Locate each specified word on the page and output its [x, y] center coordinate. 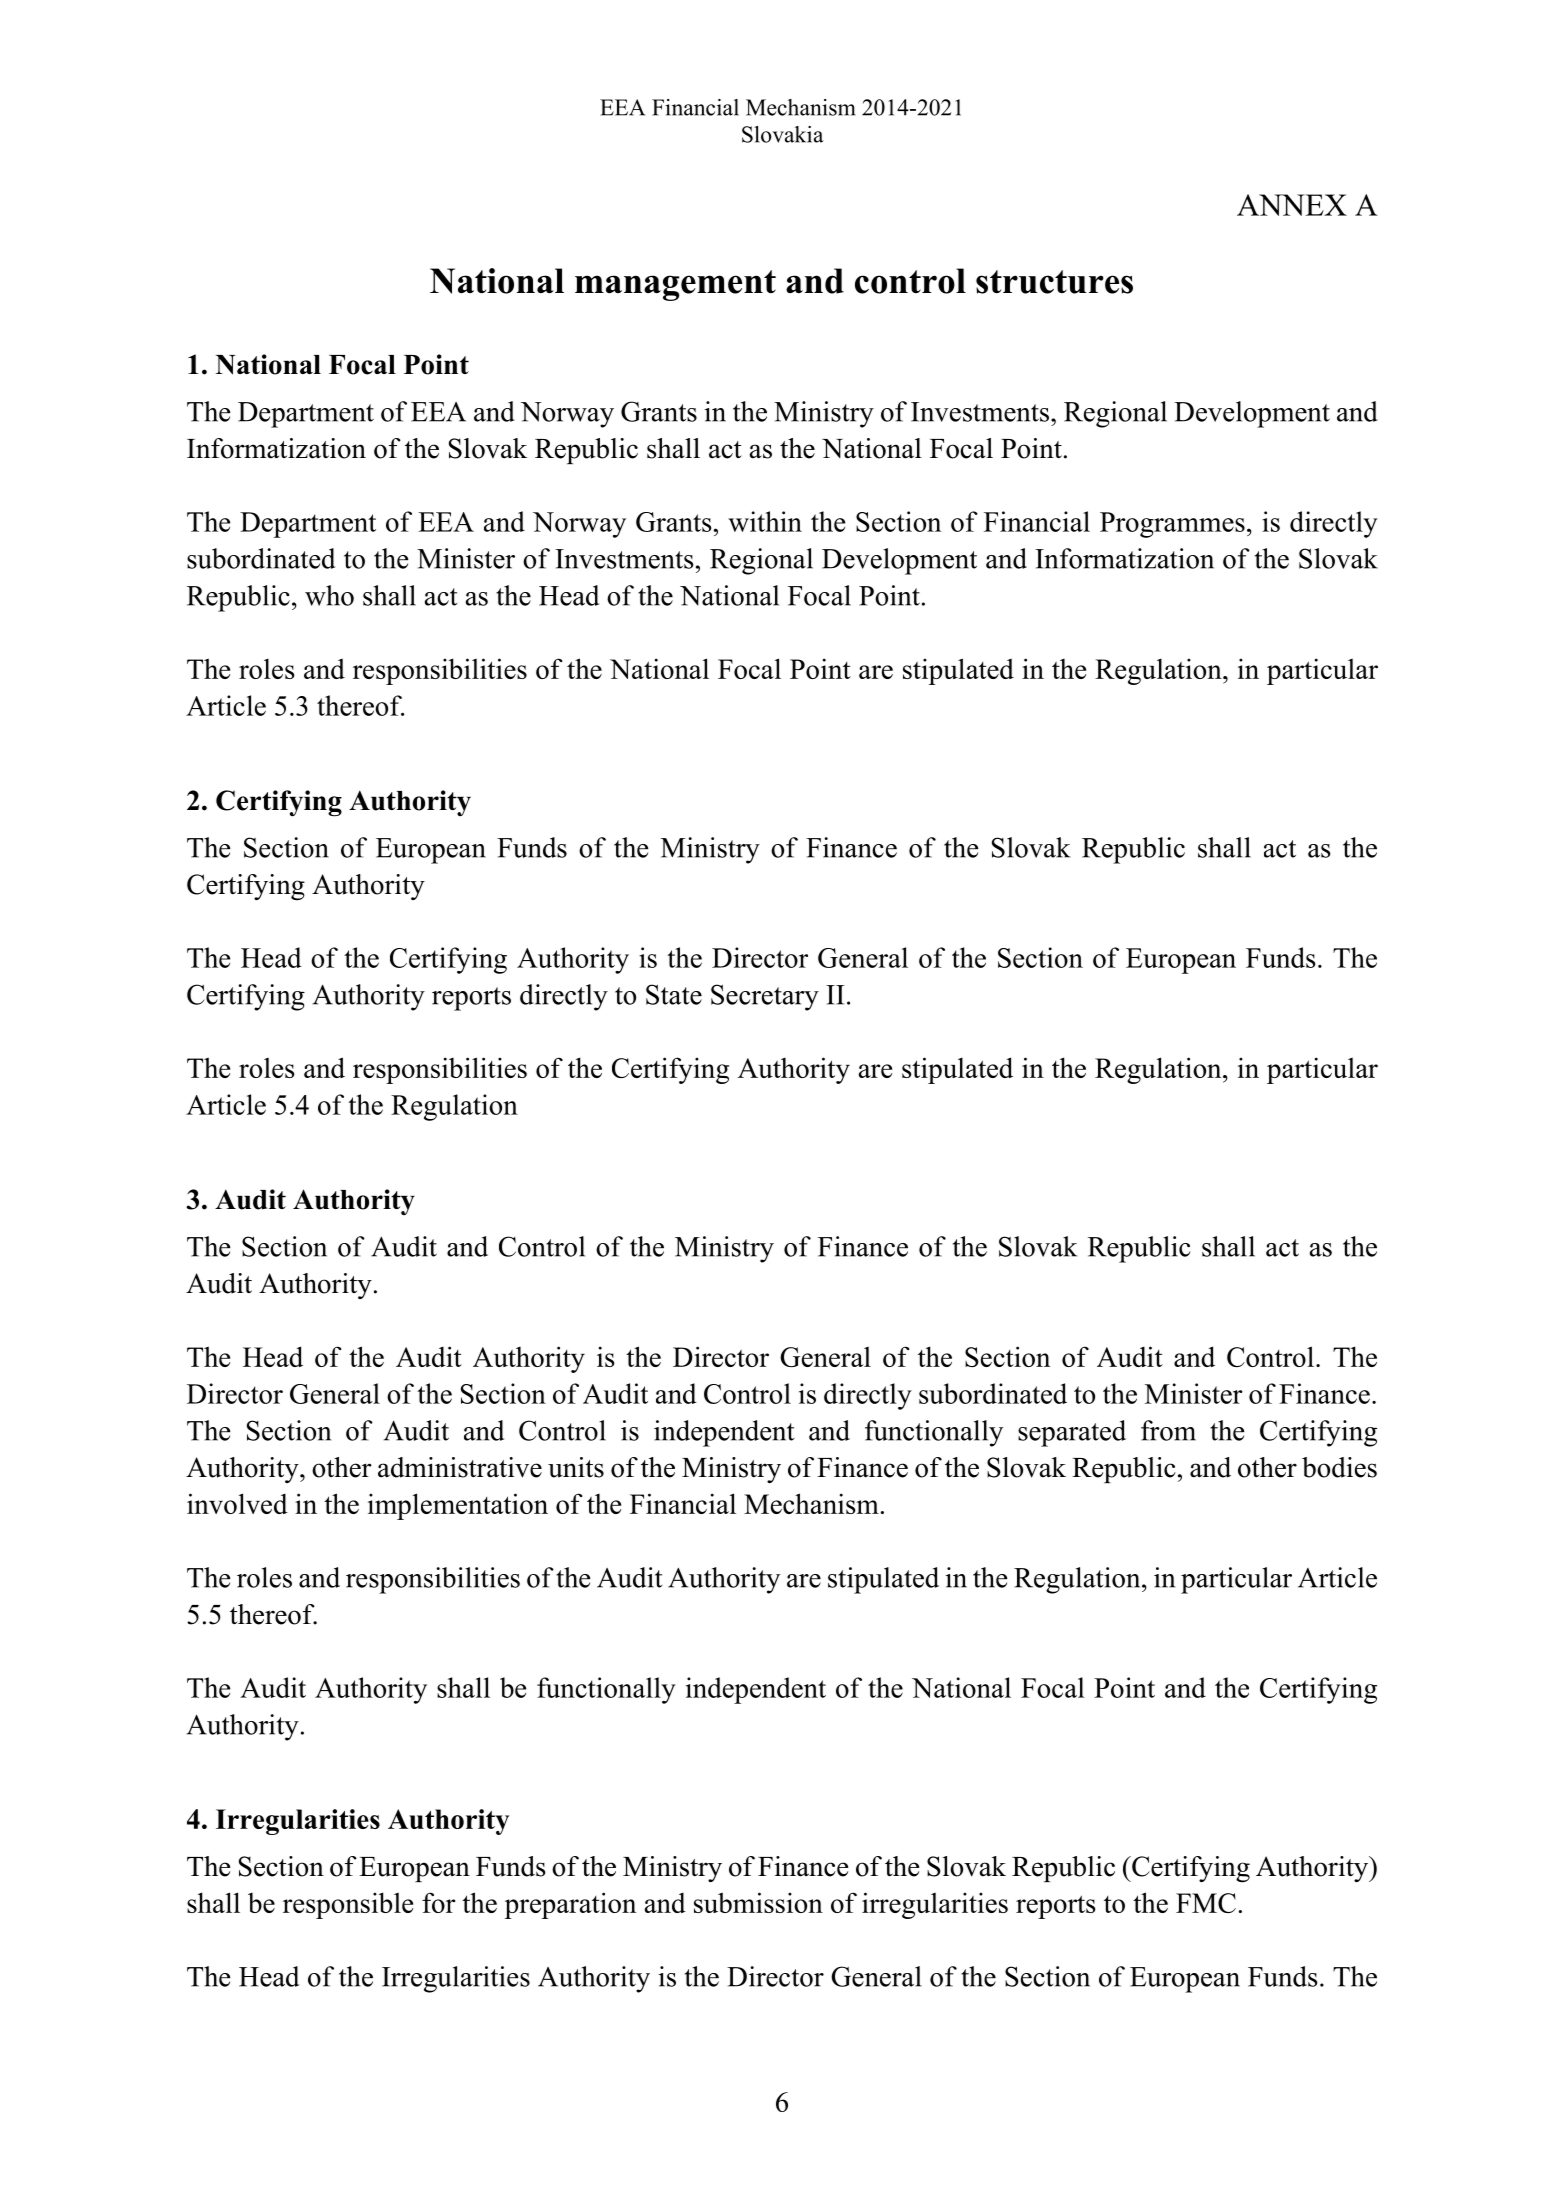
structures [1054, 282]
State [674, 994]
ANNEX [1292, 205]
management [675, 285]
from [1168, 1430]
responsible [348, 1905]
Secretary [765, 997]
